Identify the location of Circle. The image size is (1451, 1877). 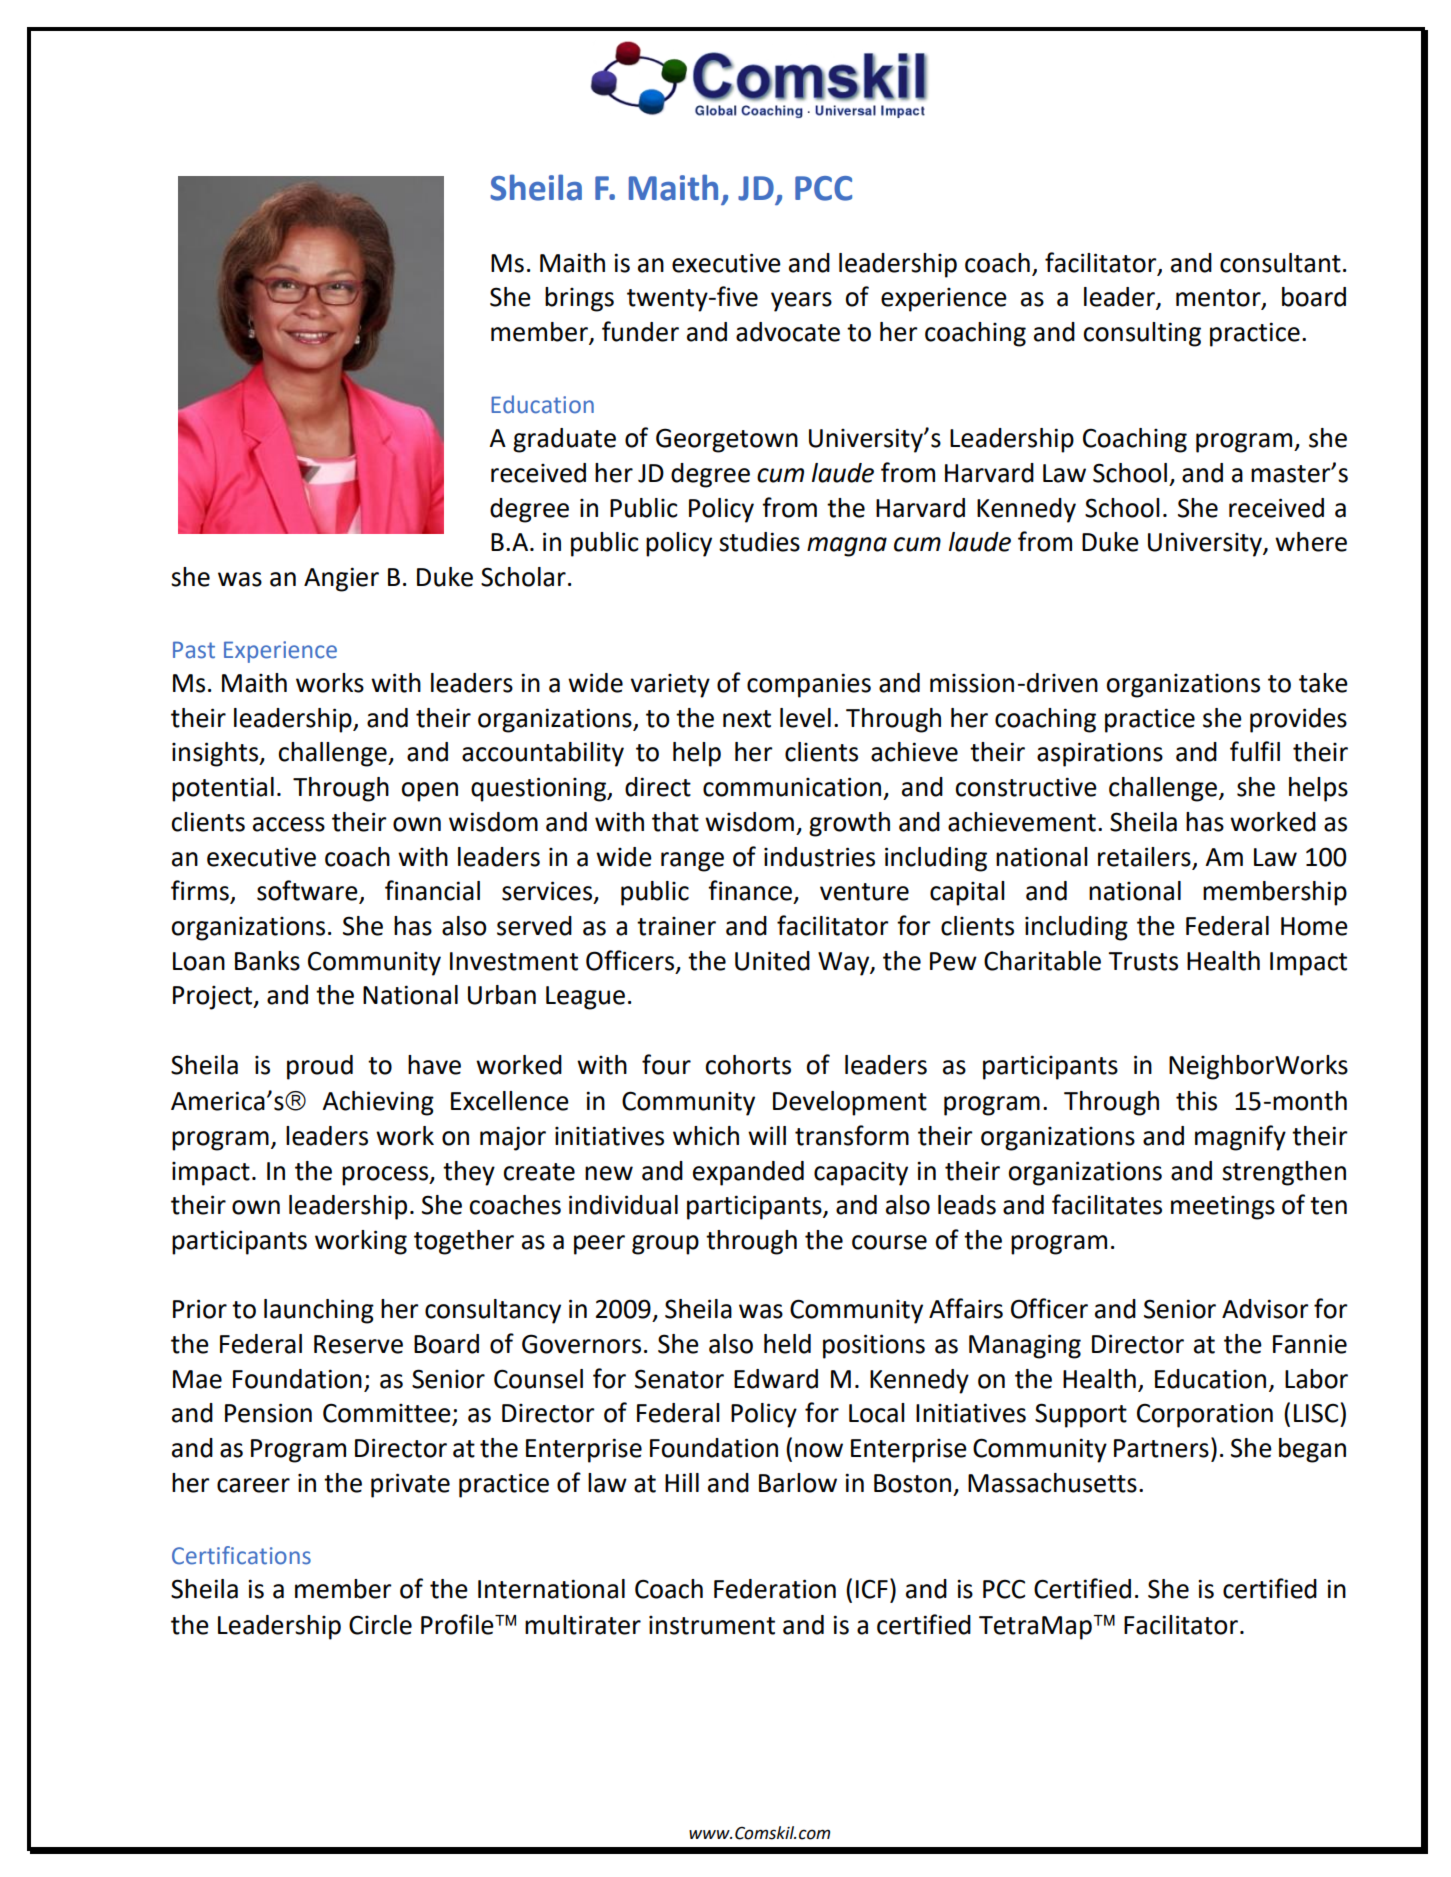
(380, 1625).
